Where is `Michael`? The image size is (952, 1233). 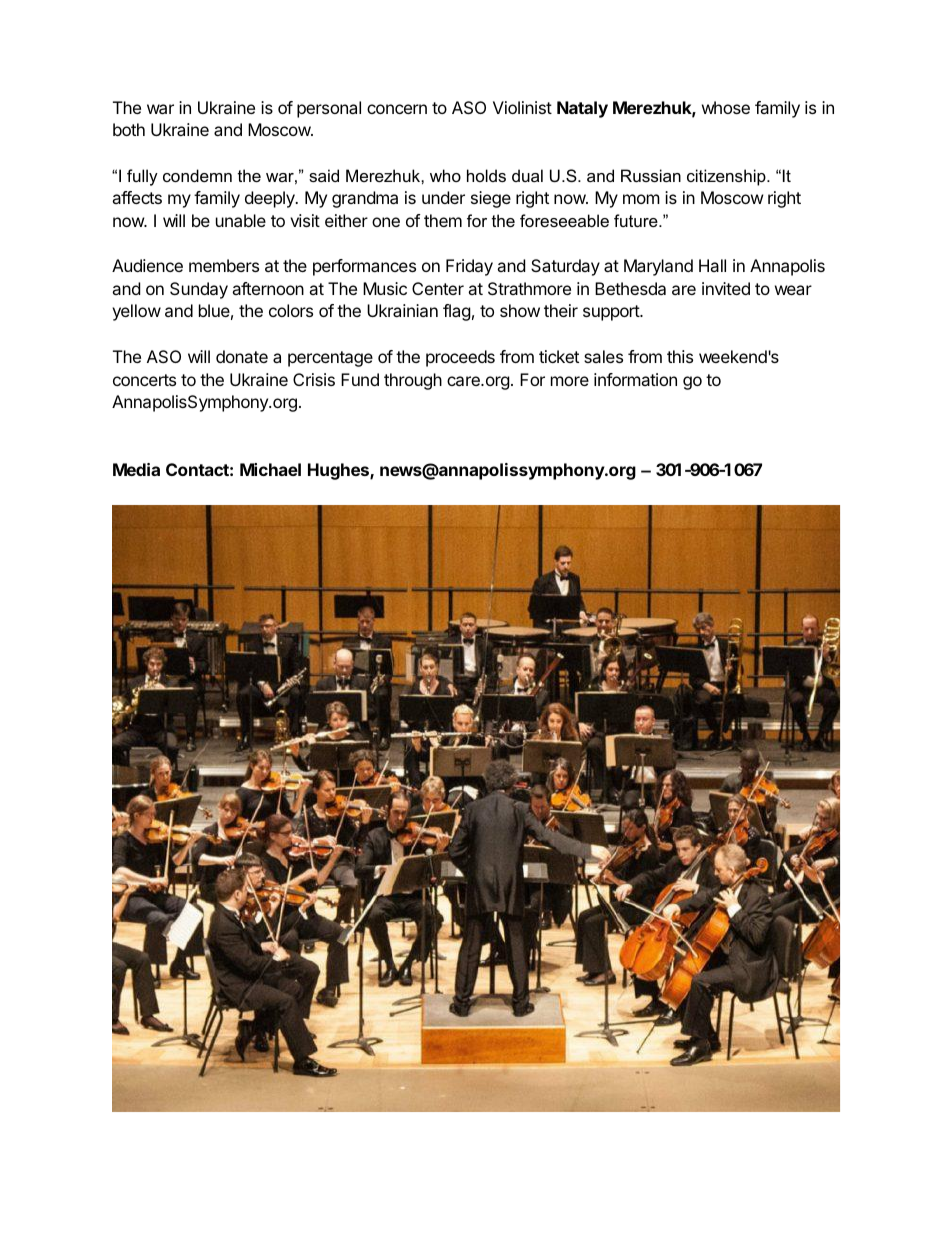
Michael is located at coordinates (270, 469).
